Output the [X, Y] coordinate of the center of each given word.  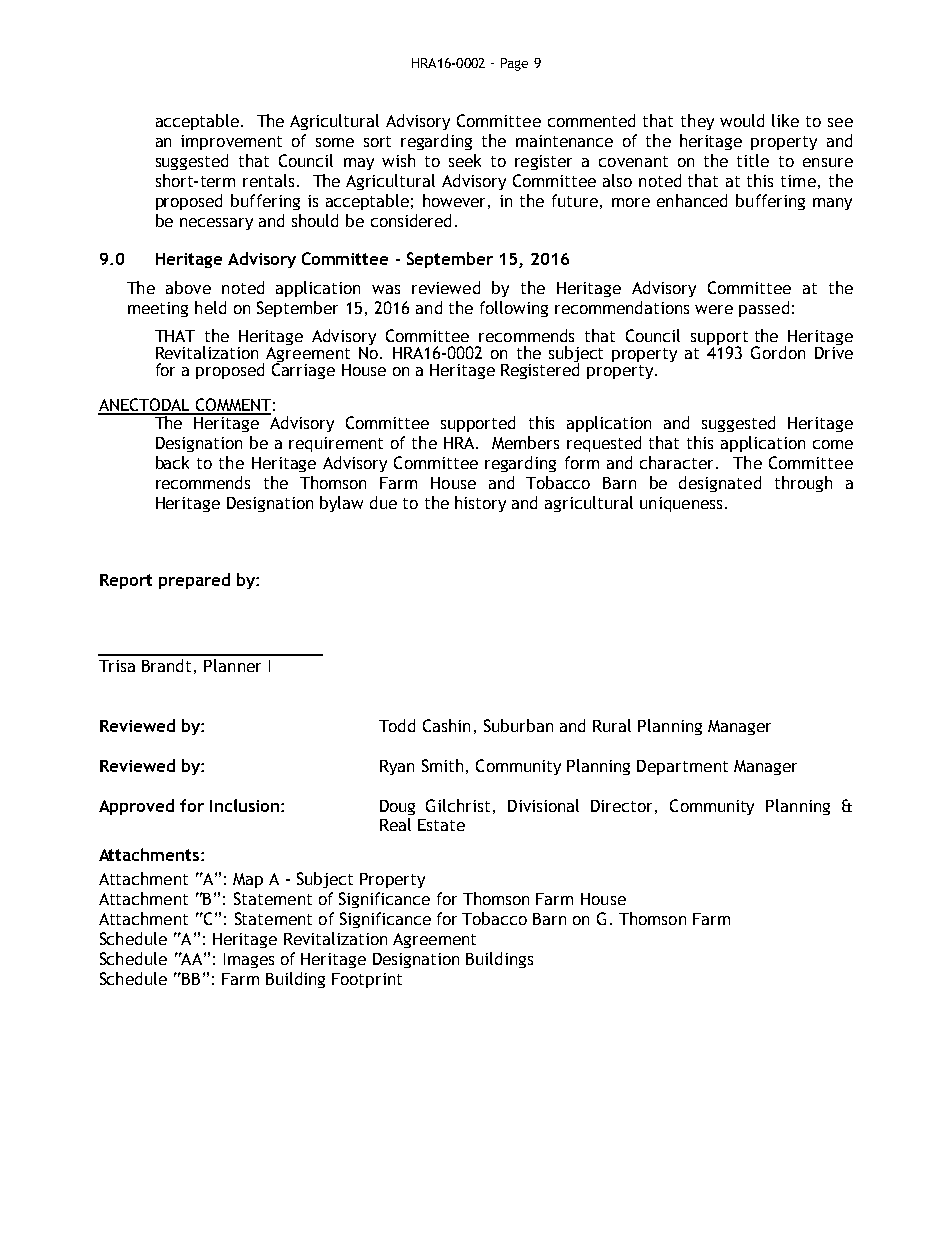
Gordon [778, 352]
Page [514, 64]
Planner [232, 665]
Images [249, 960]
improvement [231, 142]
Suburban [518, 725]
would [742, 120]
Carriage [303, 370]
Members [525, 442]
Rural [612, 725]
